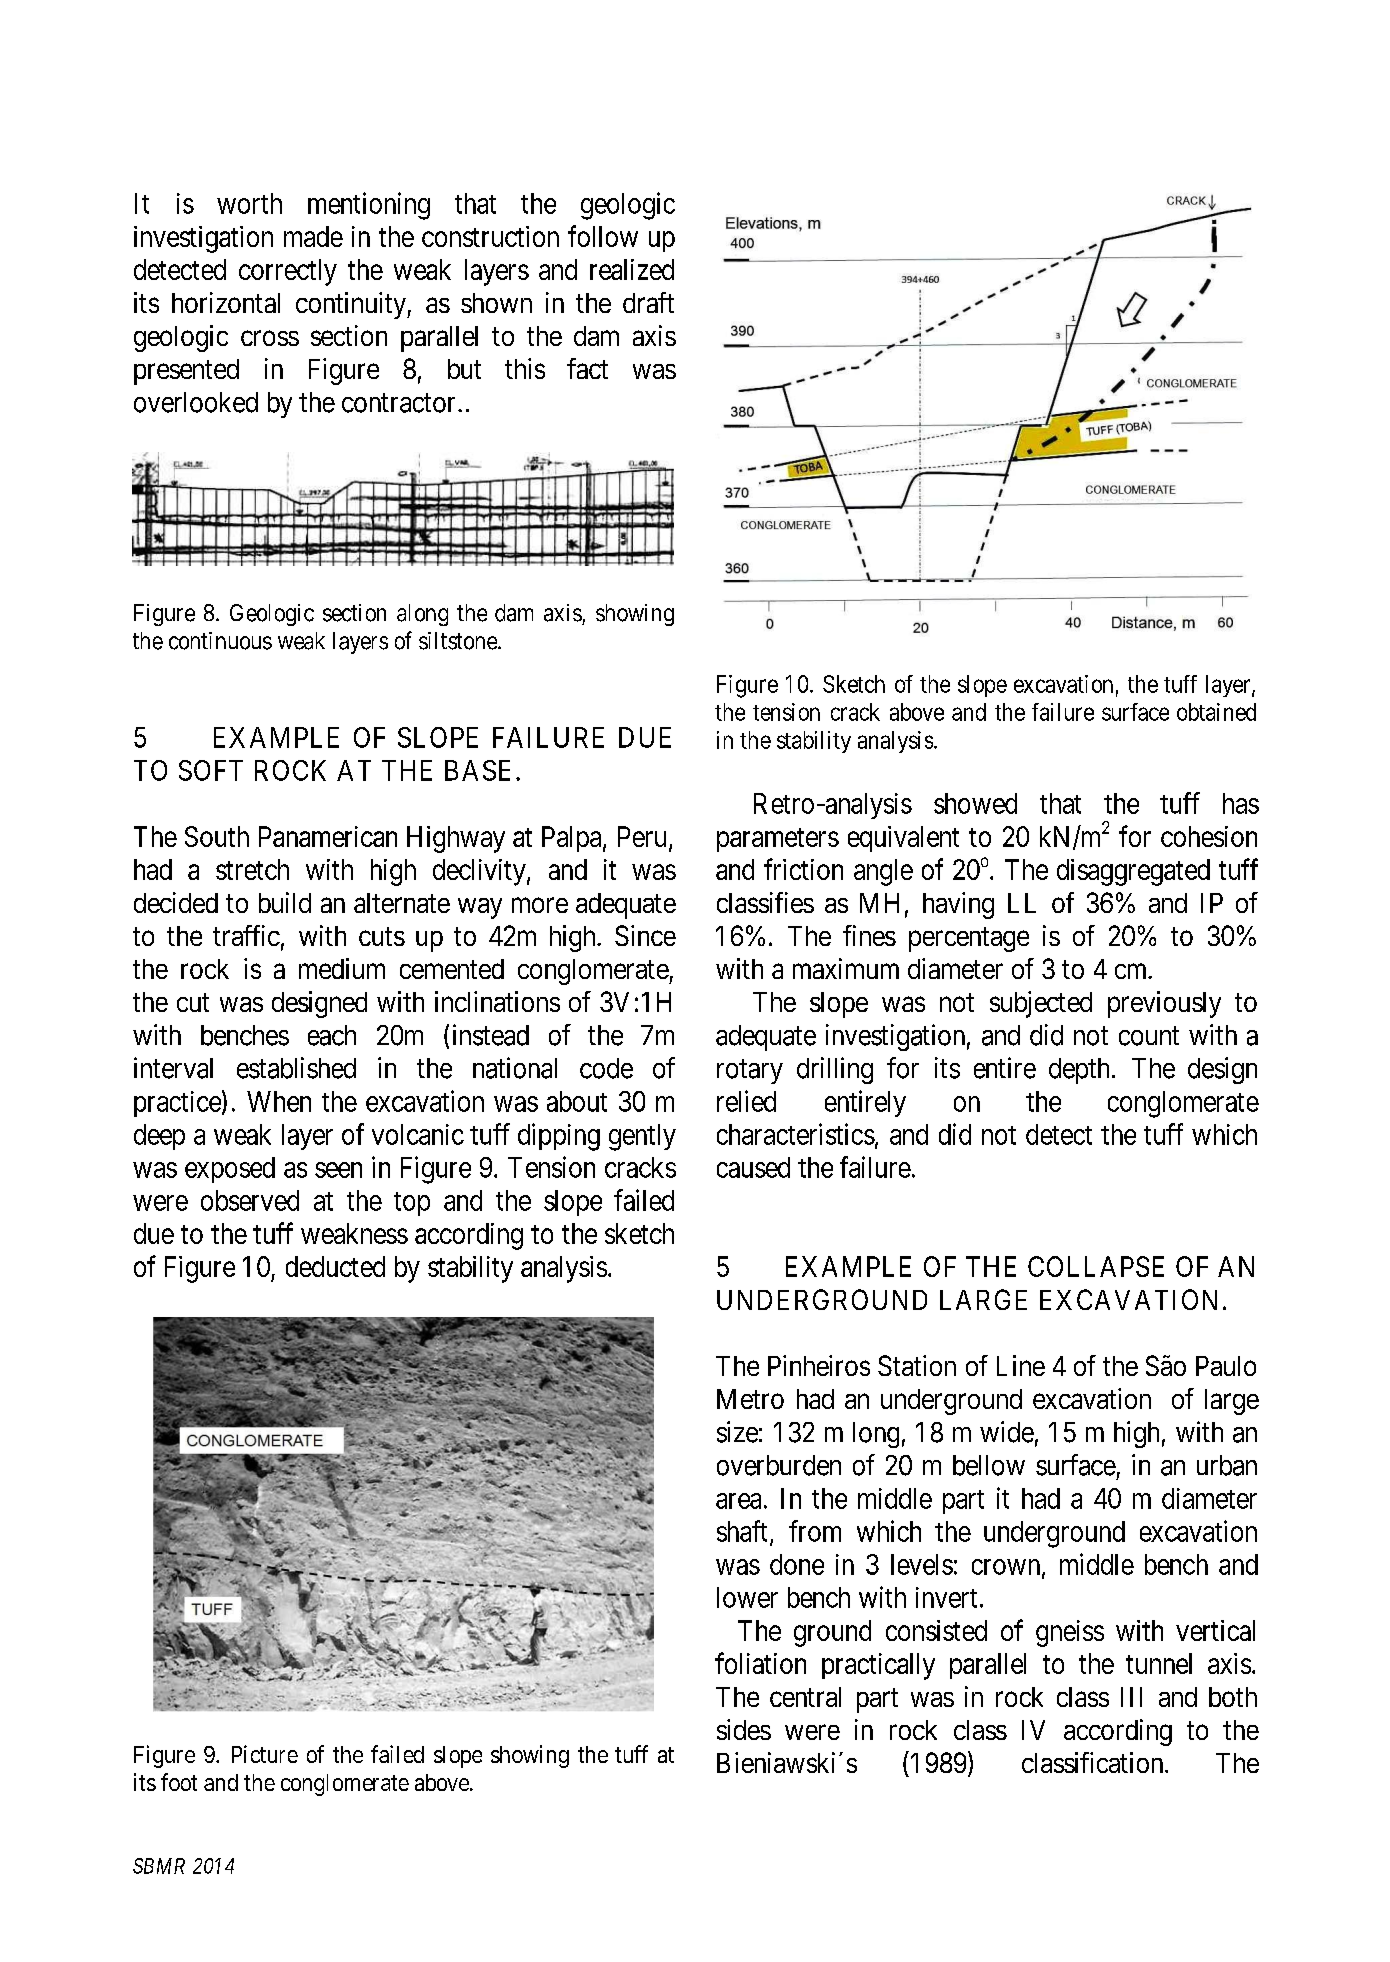  Describe the element at coordinates (737, 1432) in the screenshot. I see `size` at that location.
